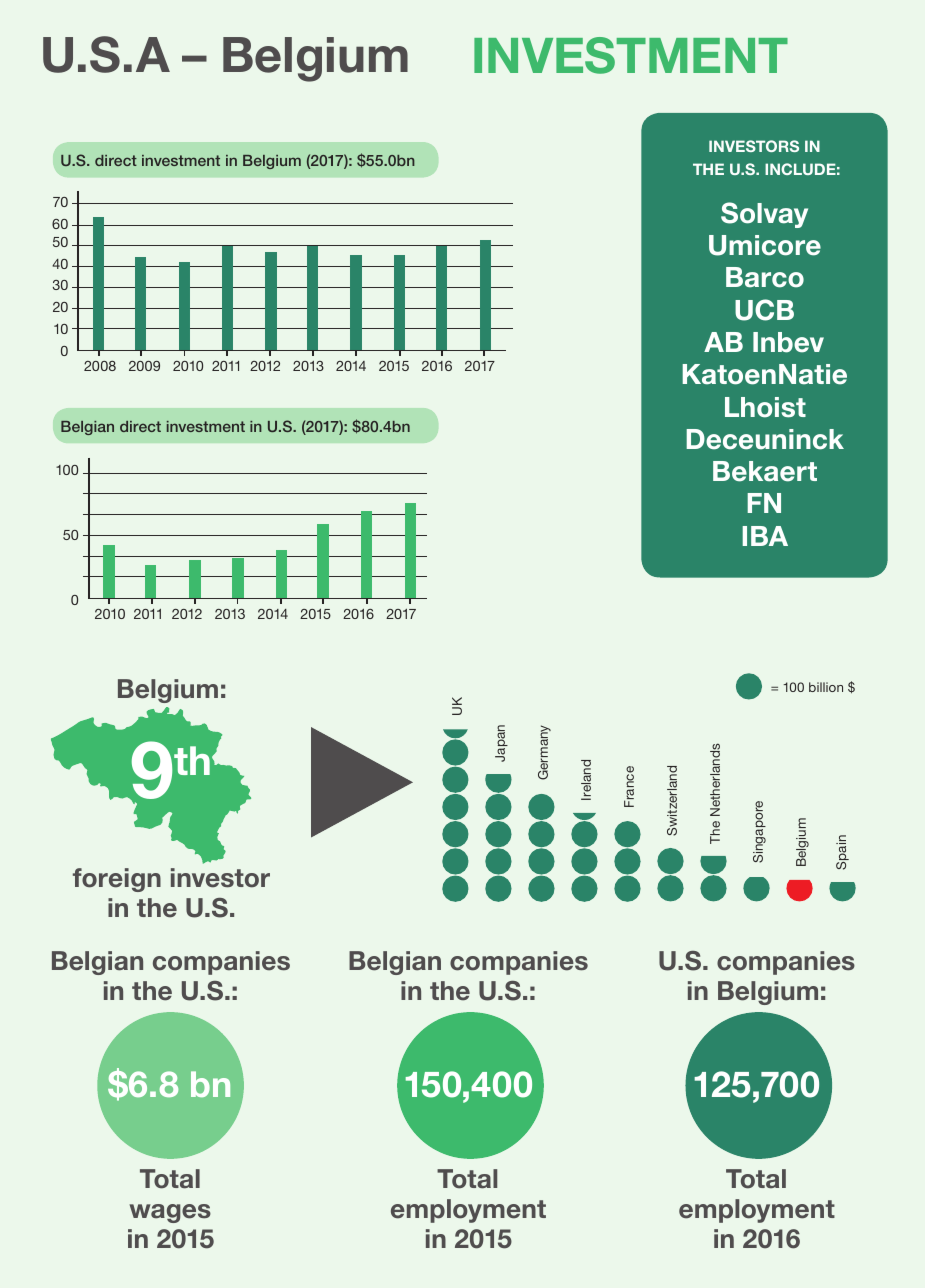  What do you see at coordinates (764, 310) in the screenshot?
I see `UCB` at bounding box center [764, 310].
